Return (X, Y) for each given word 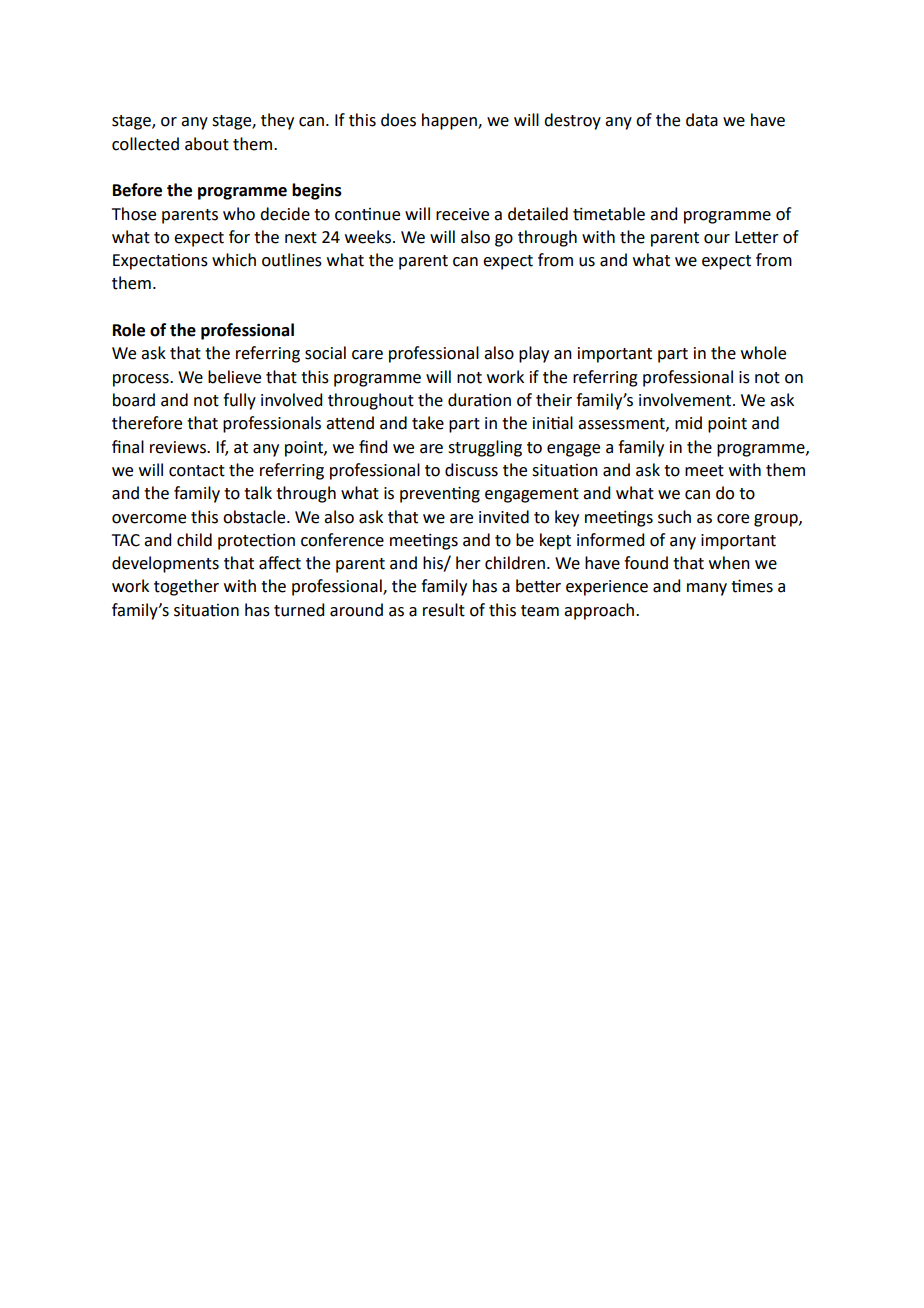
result (444, 610)
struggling (485, 448)
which (234, 260)
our (717, 239)
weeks (369, 237)
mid (688, 423)
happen (450, 121)
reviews (179, 447)
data (702, 120)
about (207, 144)
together (186, 587)
